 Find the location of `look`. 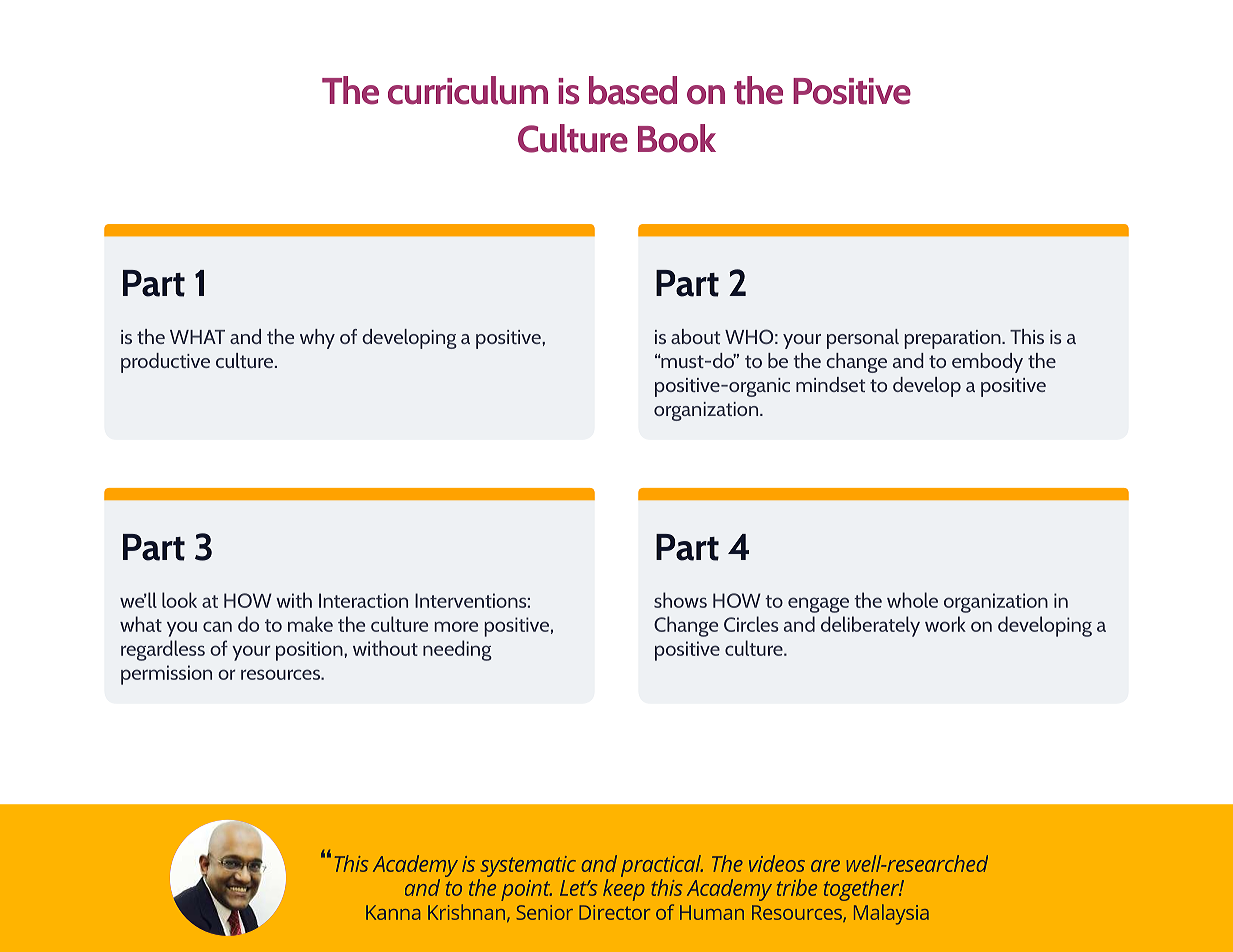

look is located at coordinates (179, 600).
